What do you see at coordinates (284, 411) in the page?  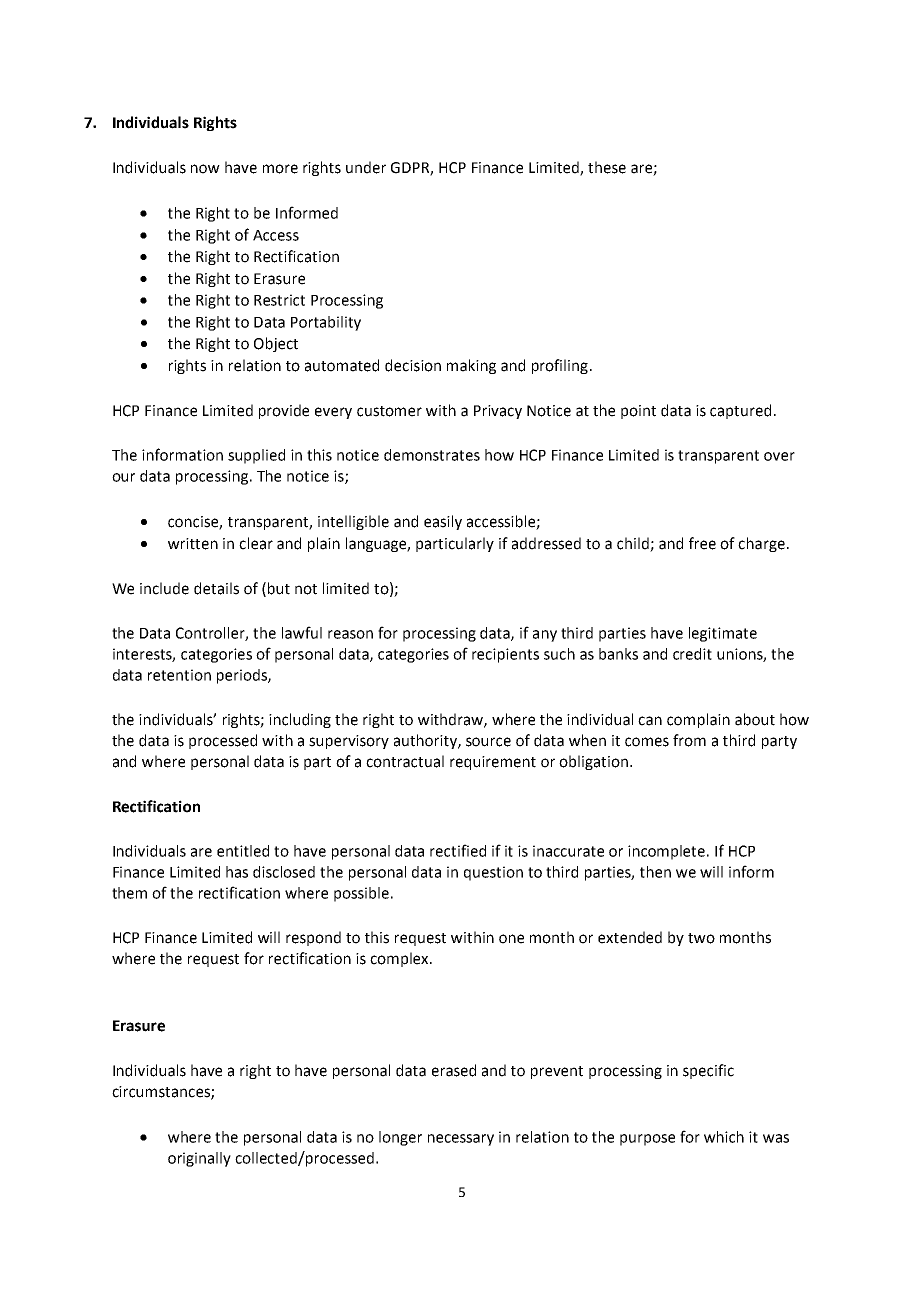 I see `provide` at bounding box center [284, 411].
